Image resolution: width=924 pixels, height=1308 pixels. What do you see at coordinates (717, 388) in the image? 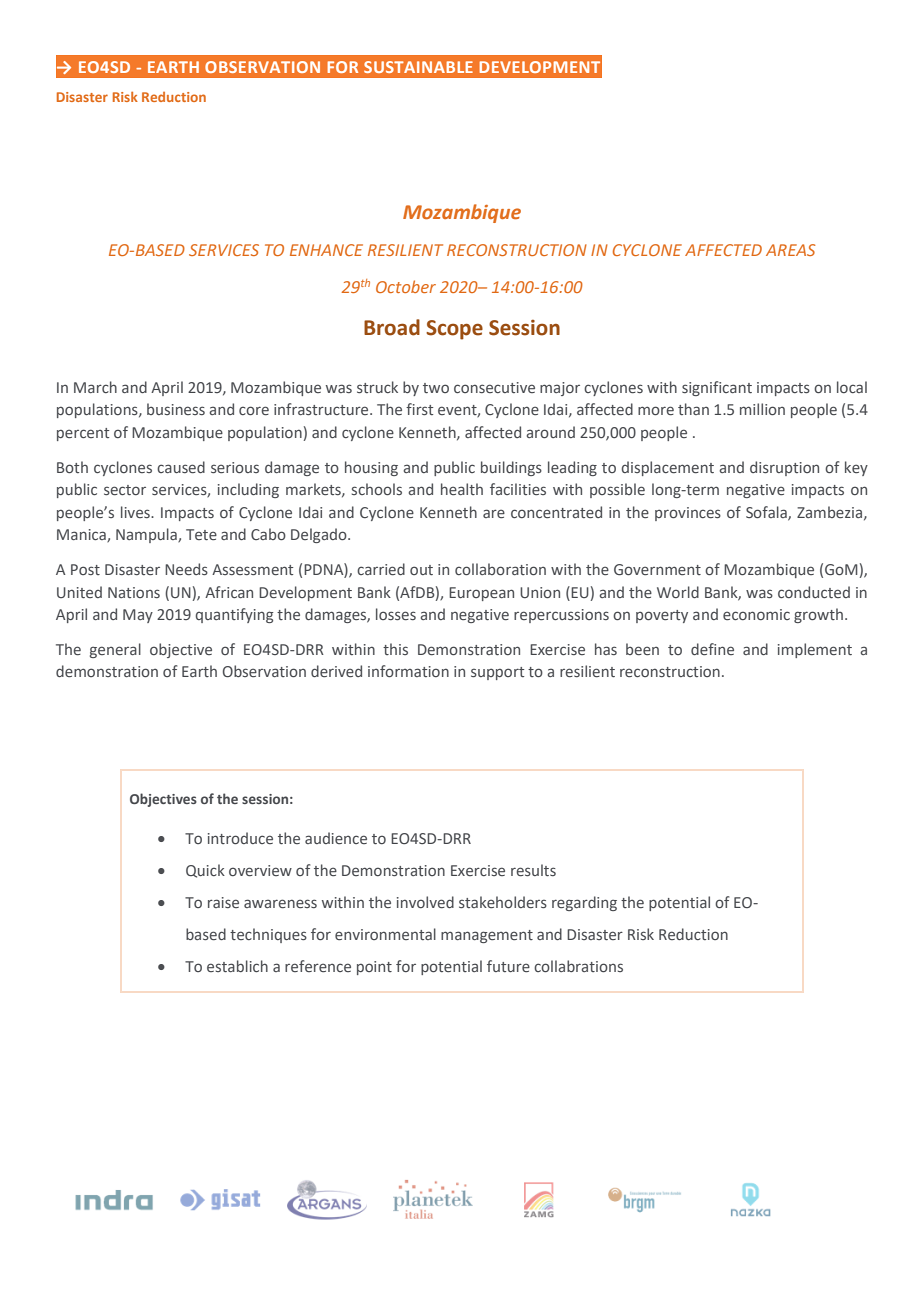
I see `significant` at bounding box center [717, 388].
